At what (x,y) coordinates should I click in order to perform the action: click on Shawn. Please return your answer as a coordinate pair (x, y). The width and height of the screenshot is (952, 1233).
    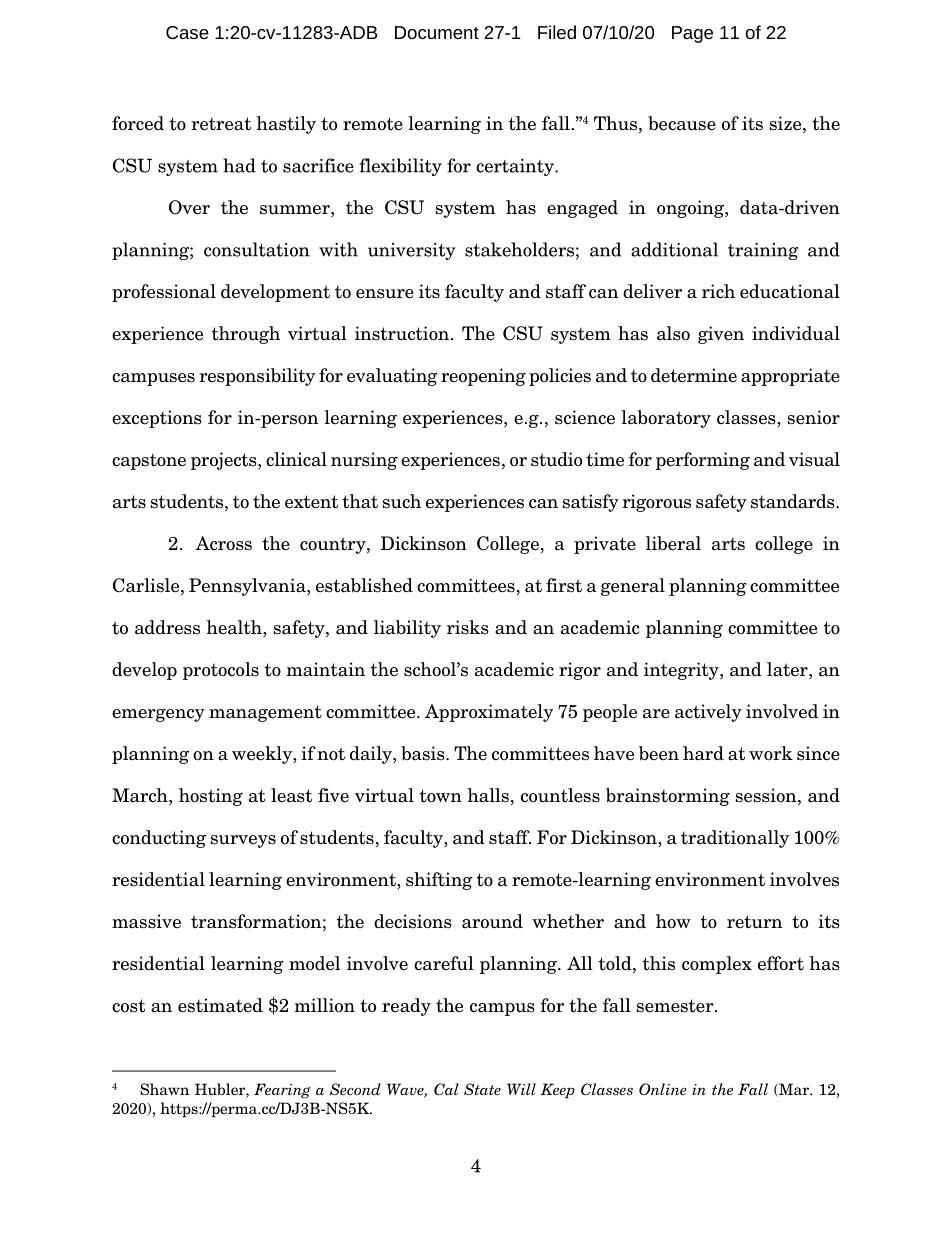
    Looking at the image, I should click on (164, 1089).
